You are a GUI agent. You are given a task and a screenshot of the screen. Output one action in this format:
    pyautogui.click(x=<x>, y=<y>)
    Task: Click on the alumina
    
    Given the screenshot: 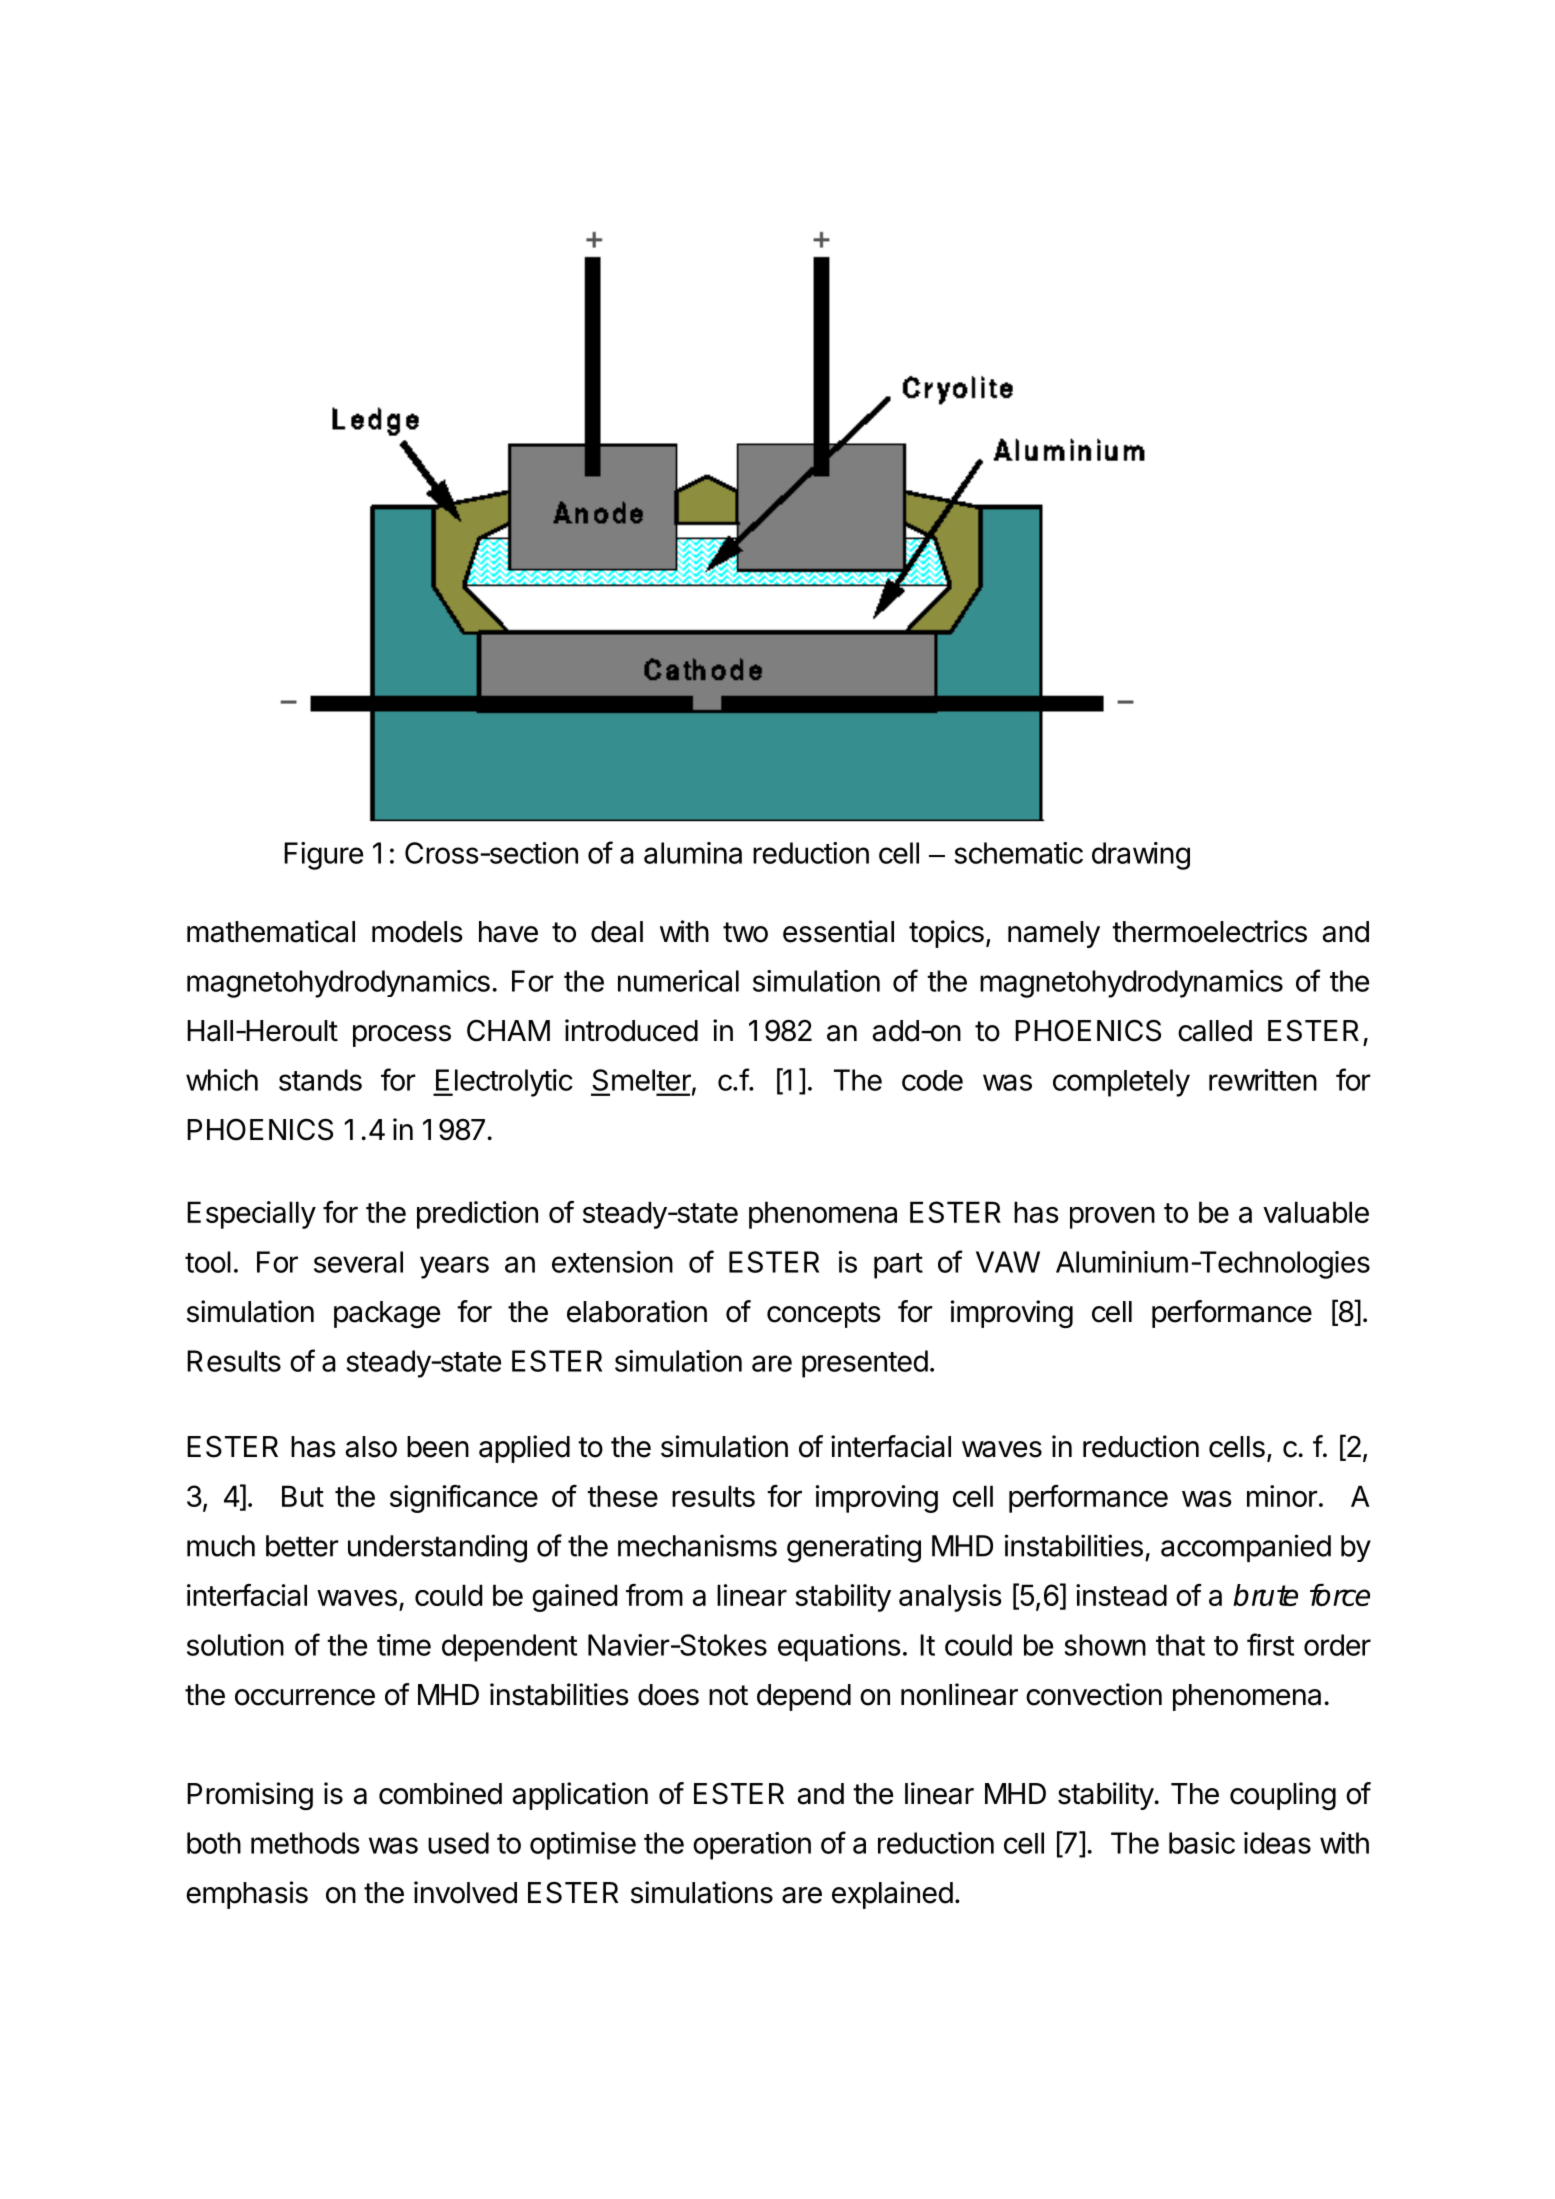 What is the action you would take?
    pyautogui.click(x=693, y=853)
